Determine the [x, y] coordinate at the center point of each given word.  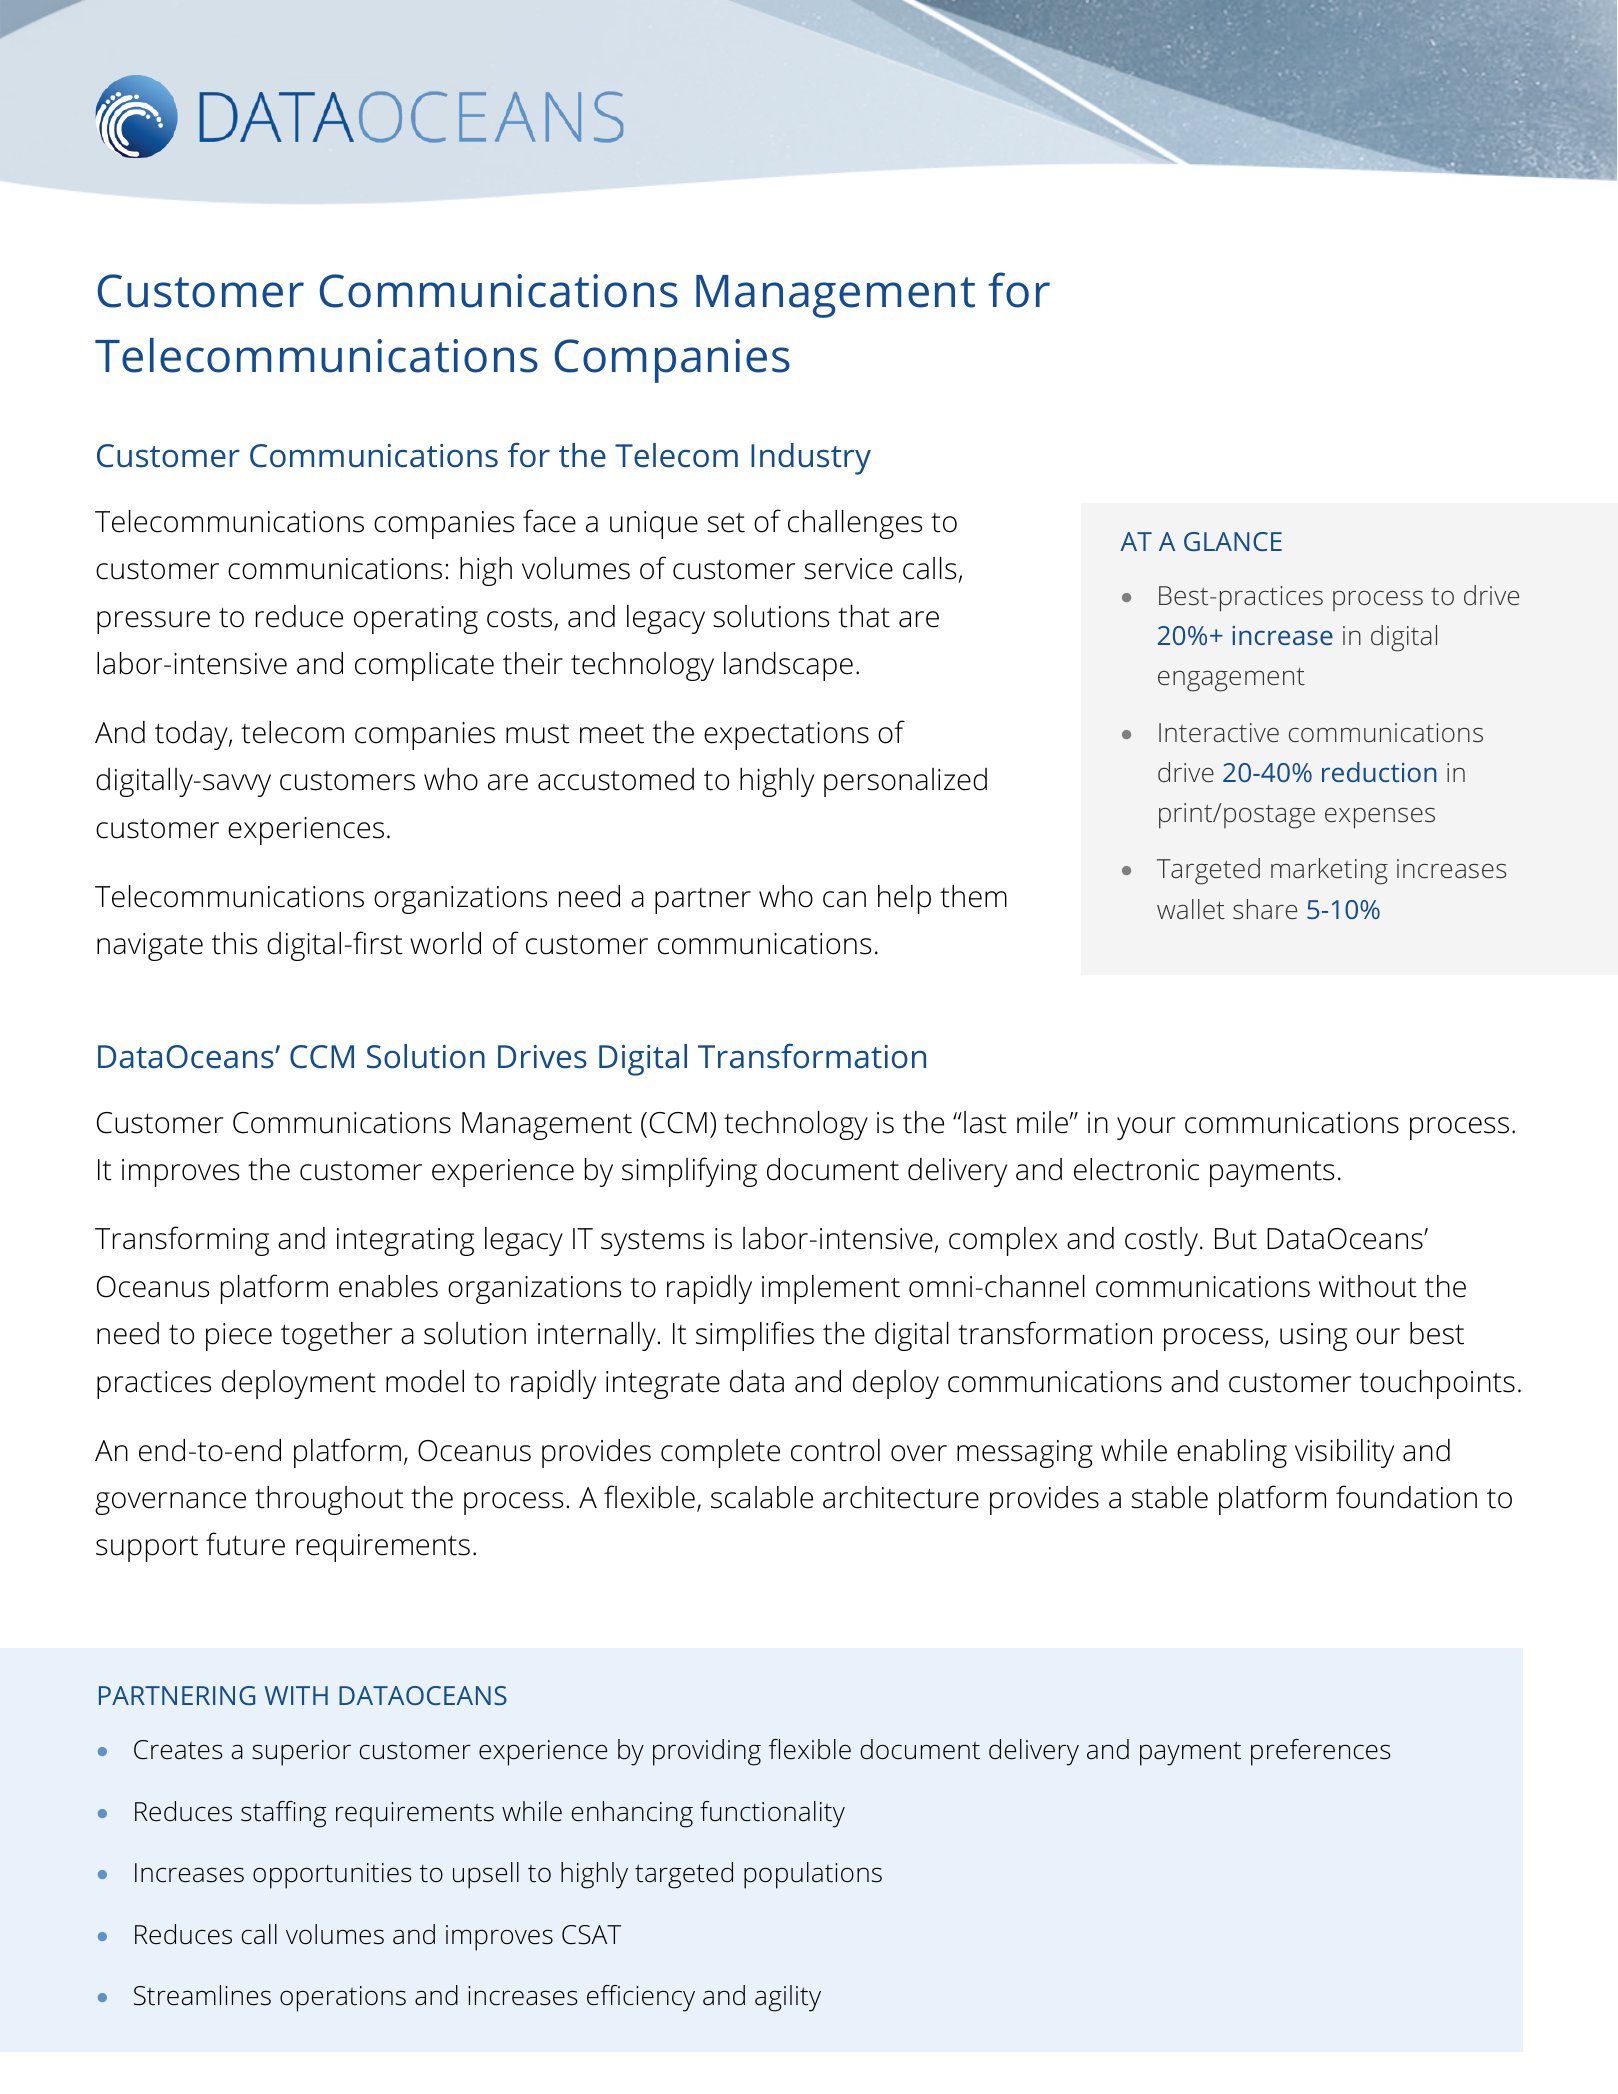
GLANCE [1233, 541]
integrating [405, 1242]
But [1236, 1239]
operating [416, 620]
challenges [855, 524]
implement [831, 1289]
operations [343, 1999]
